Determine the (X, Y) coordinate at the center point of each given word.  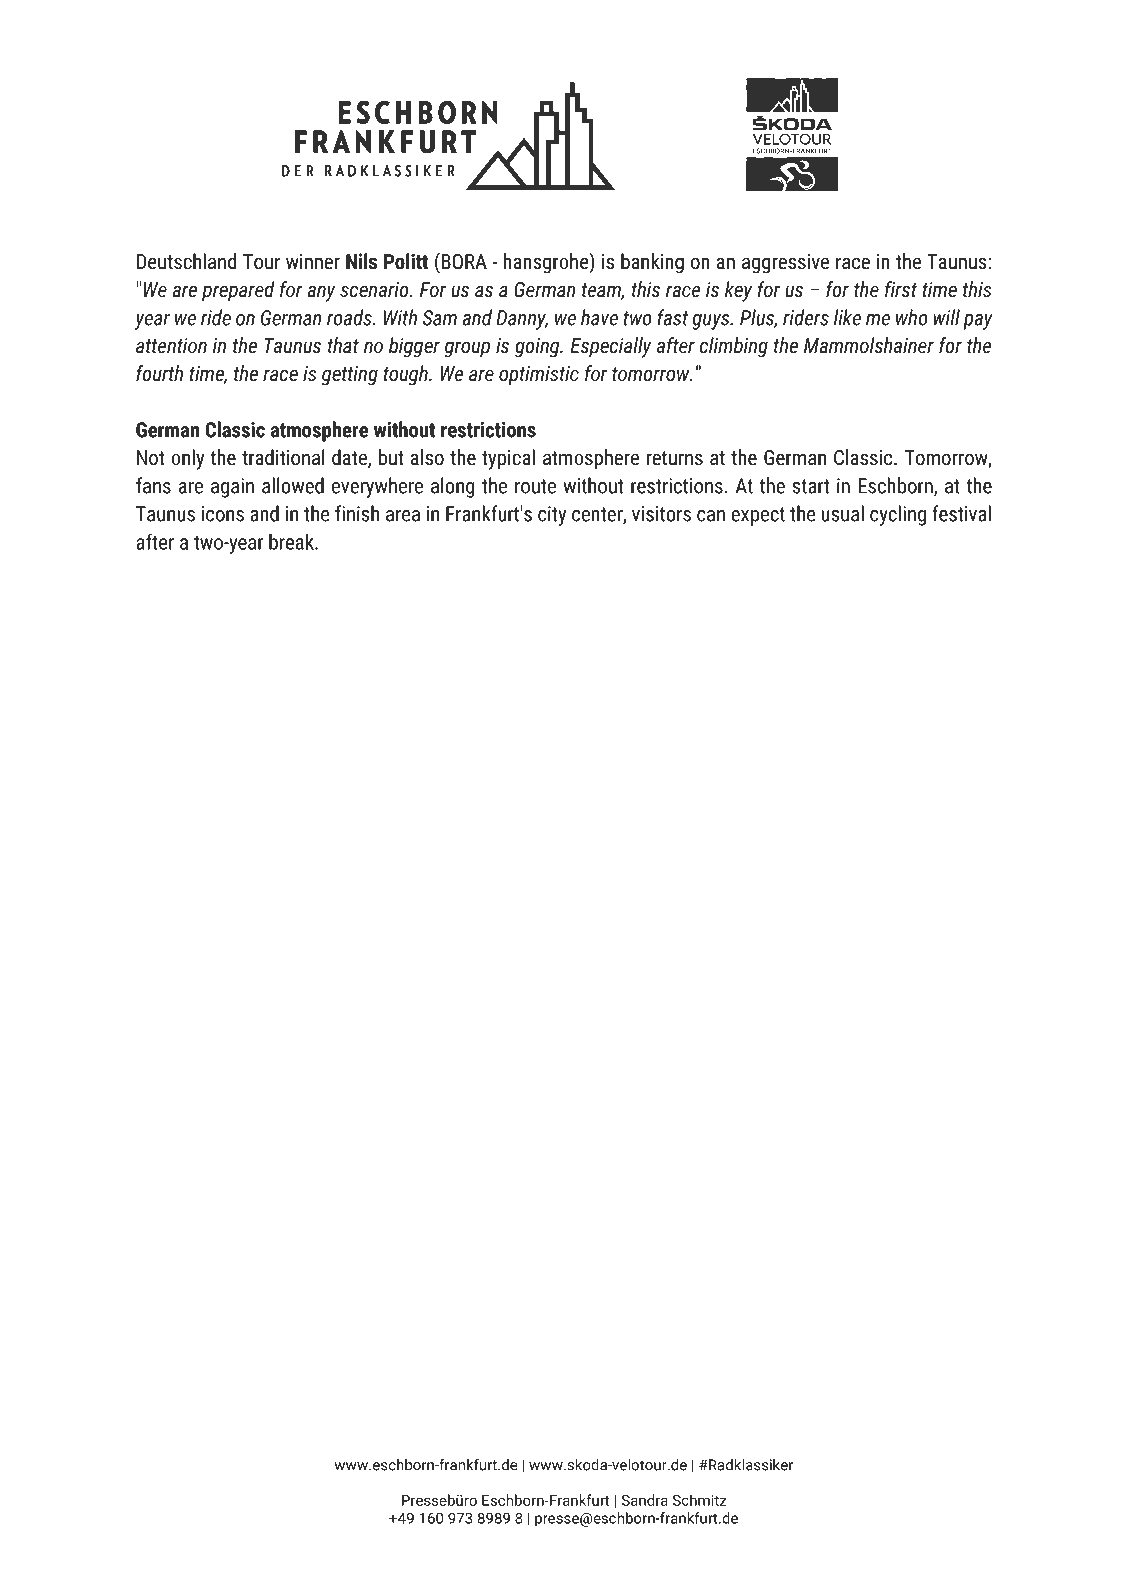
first (901, 289)
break (292, 541)
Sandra (645, 1500)
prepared (238, 291)
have (599, 317)
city (552, 516)
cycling (898, 515)
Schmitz (700, 1500)
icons (223, 514)
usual (842, 513)
